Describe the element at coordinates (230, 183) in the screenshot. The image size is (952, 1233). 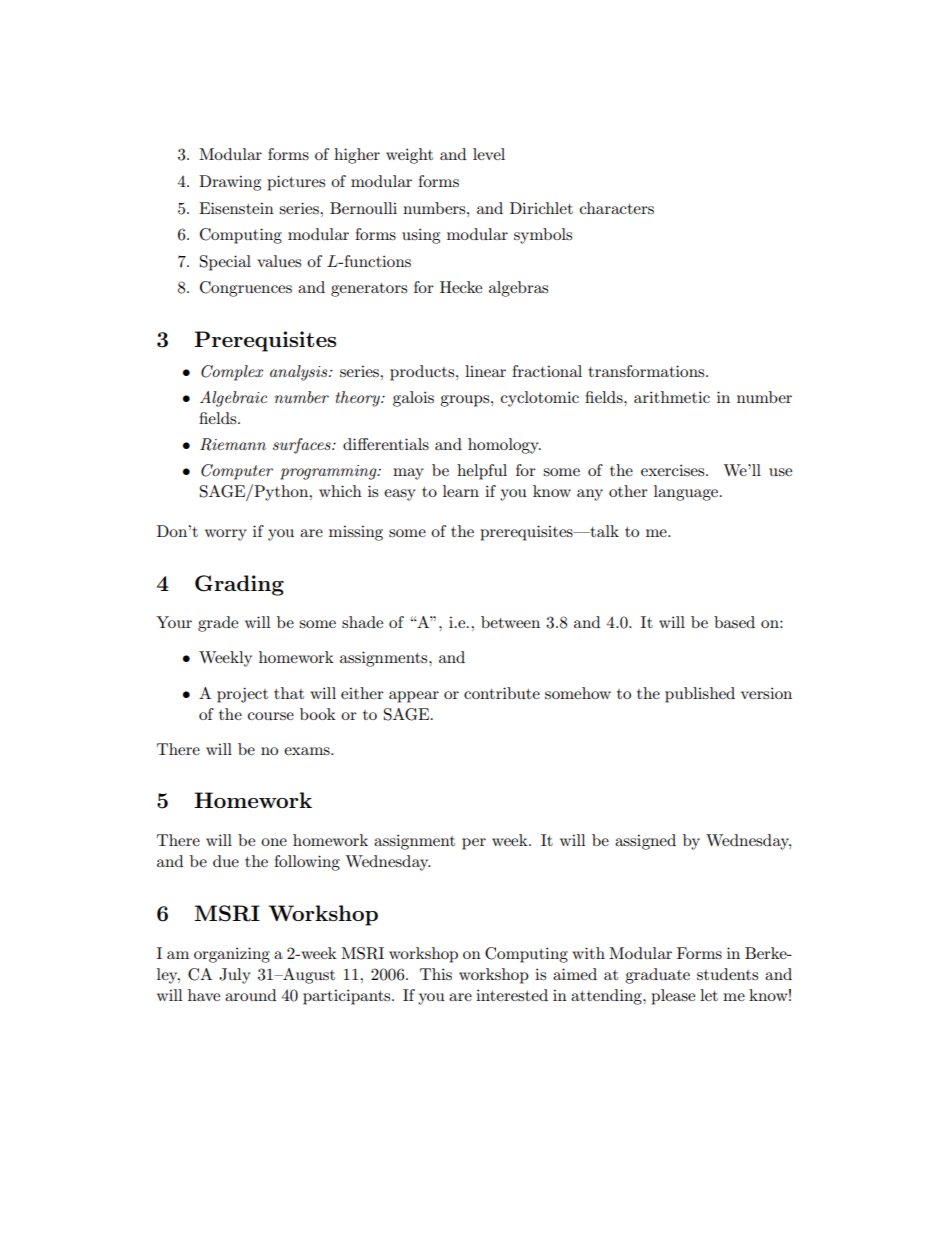
I see `Drawing` at that location.
